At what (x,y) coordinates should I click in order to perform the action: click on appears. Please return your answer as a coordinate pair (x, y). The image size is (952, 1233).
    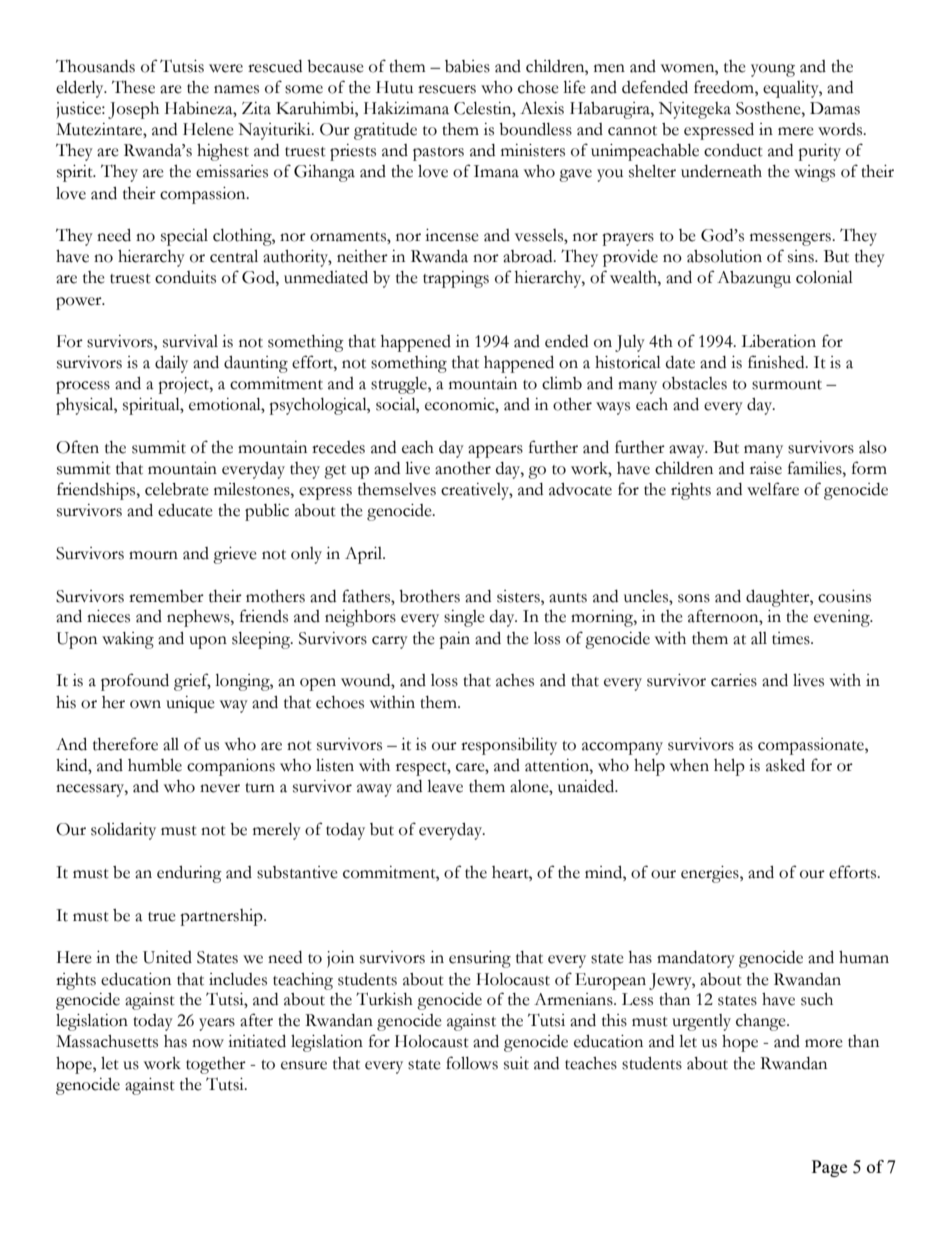
    Looking at the image, I should click on (495, 451).
